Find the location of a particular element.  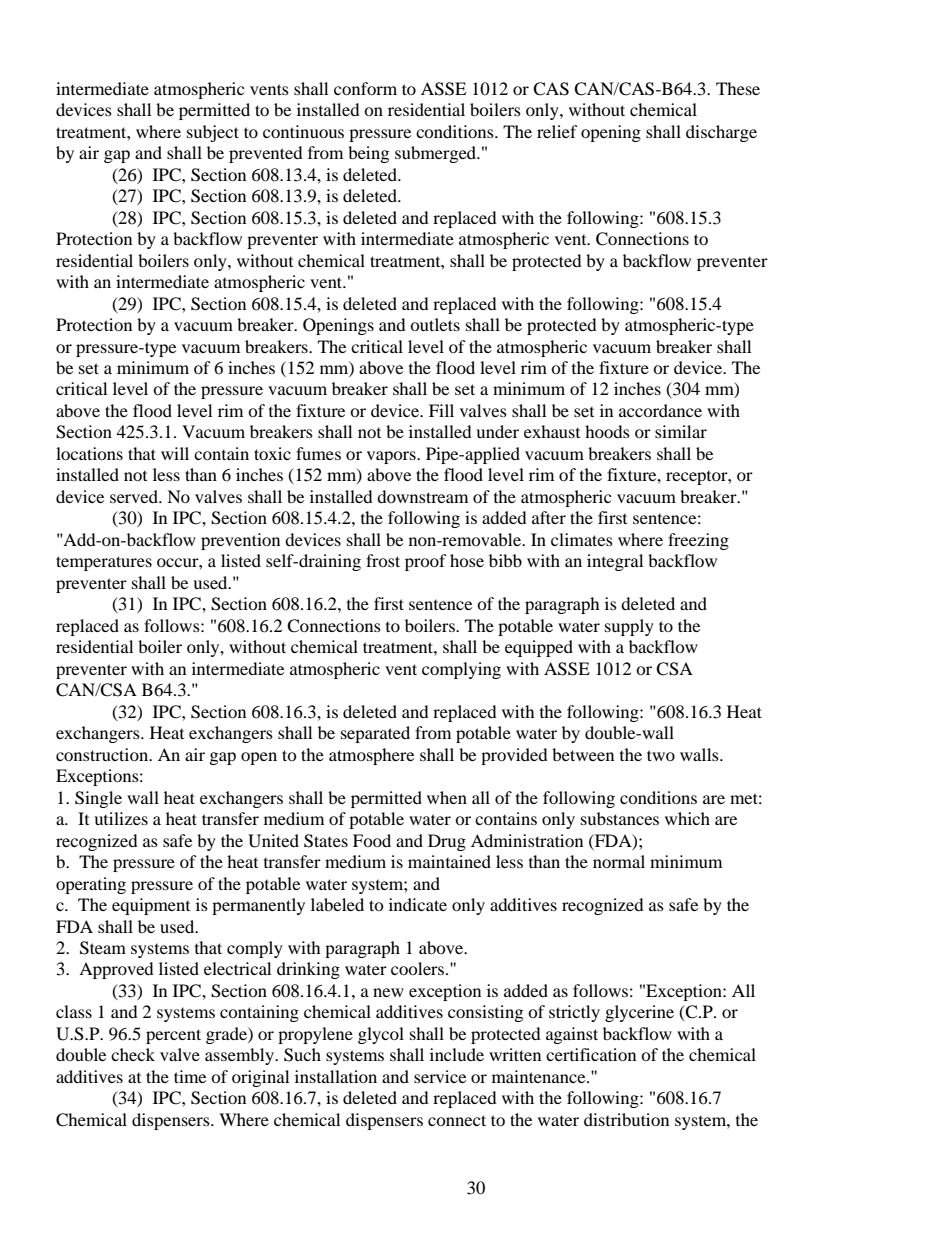

supply is located at coordinates (629, 627).
